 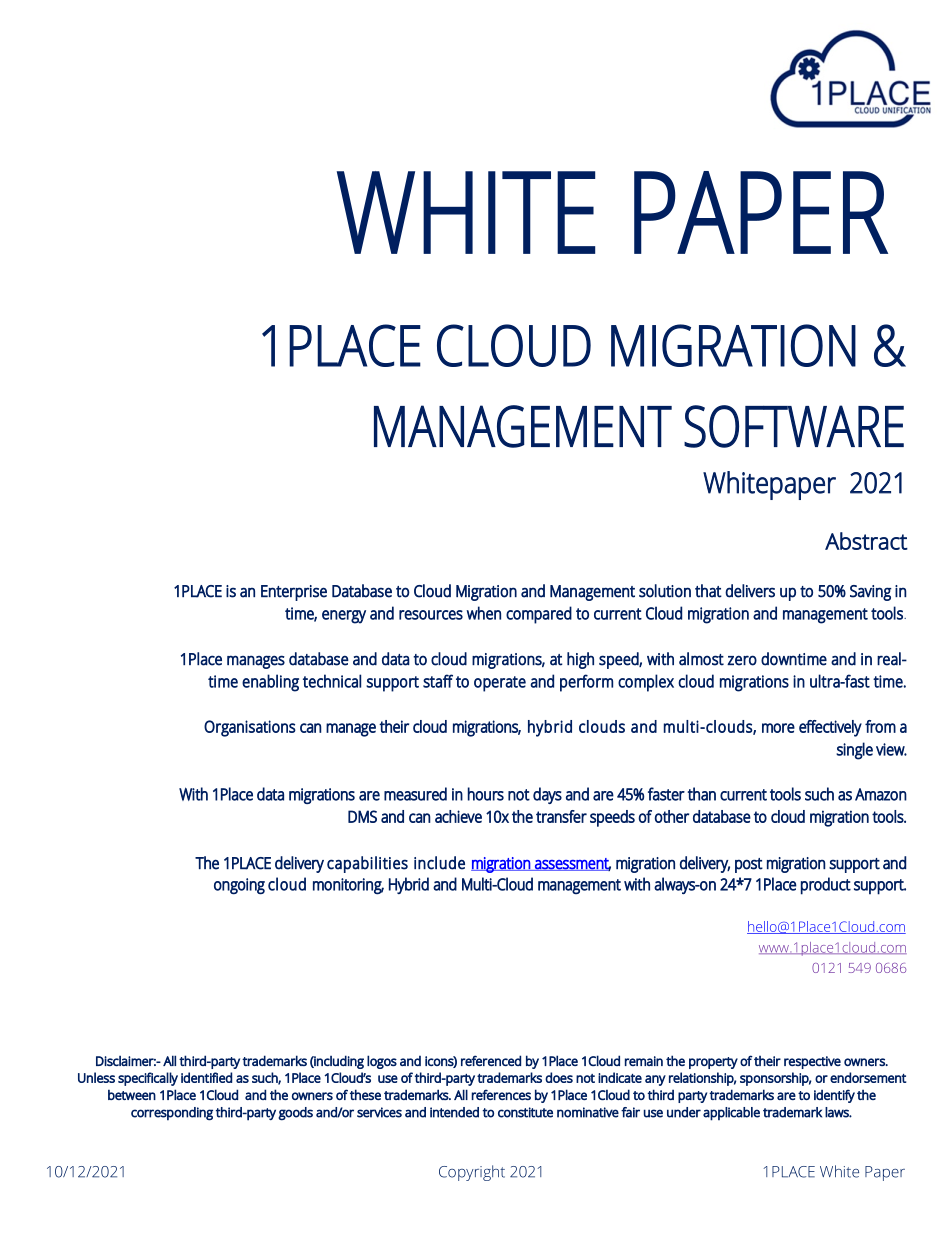 What do you see at coordinates (472, 1173) in the page?
I see `Copyright` at bounding box center [472, 1173].
